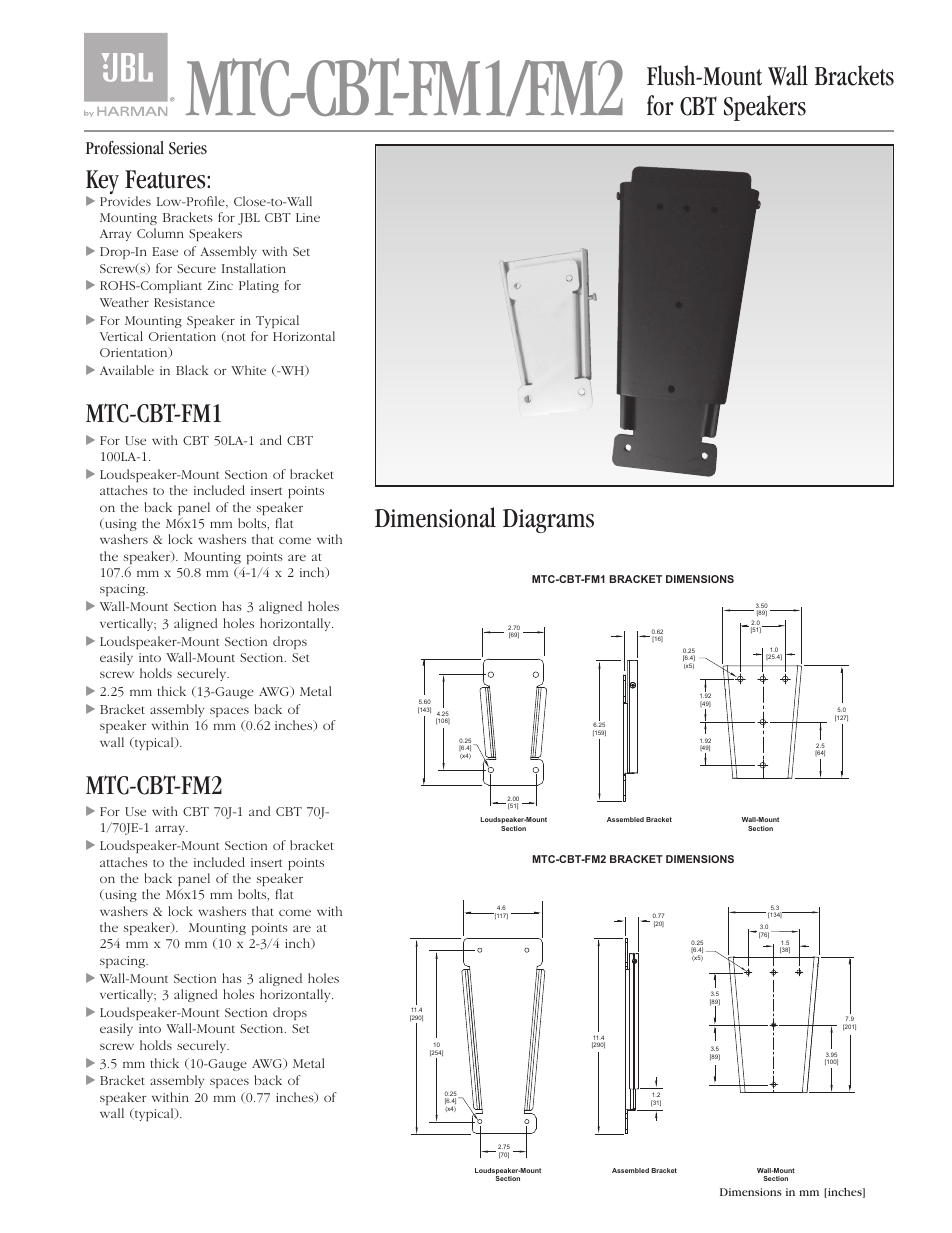 The width and height of the screenshot is (952, 1233). What do you see at coordinates (248, 370) in the screenshot?
I see `White` at bounding box center [248, 370].
